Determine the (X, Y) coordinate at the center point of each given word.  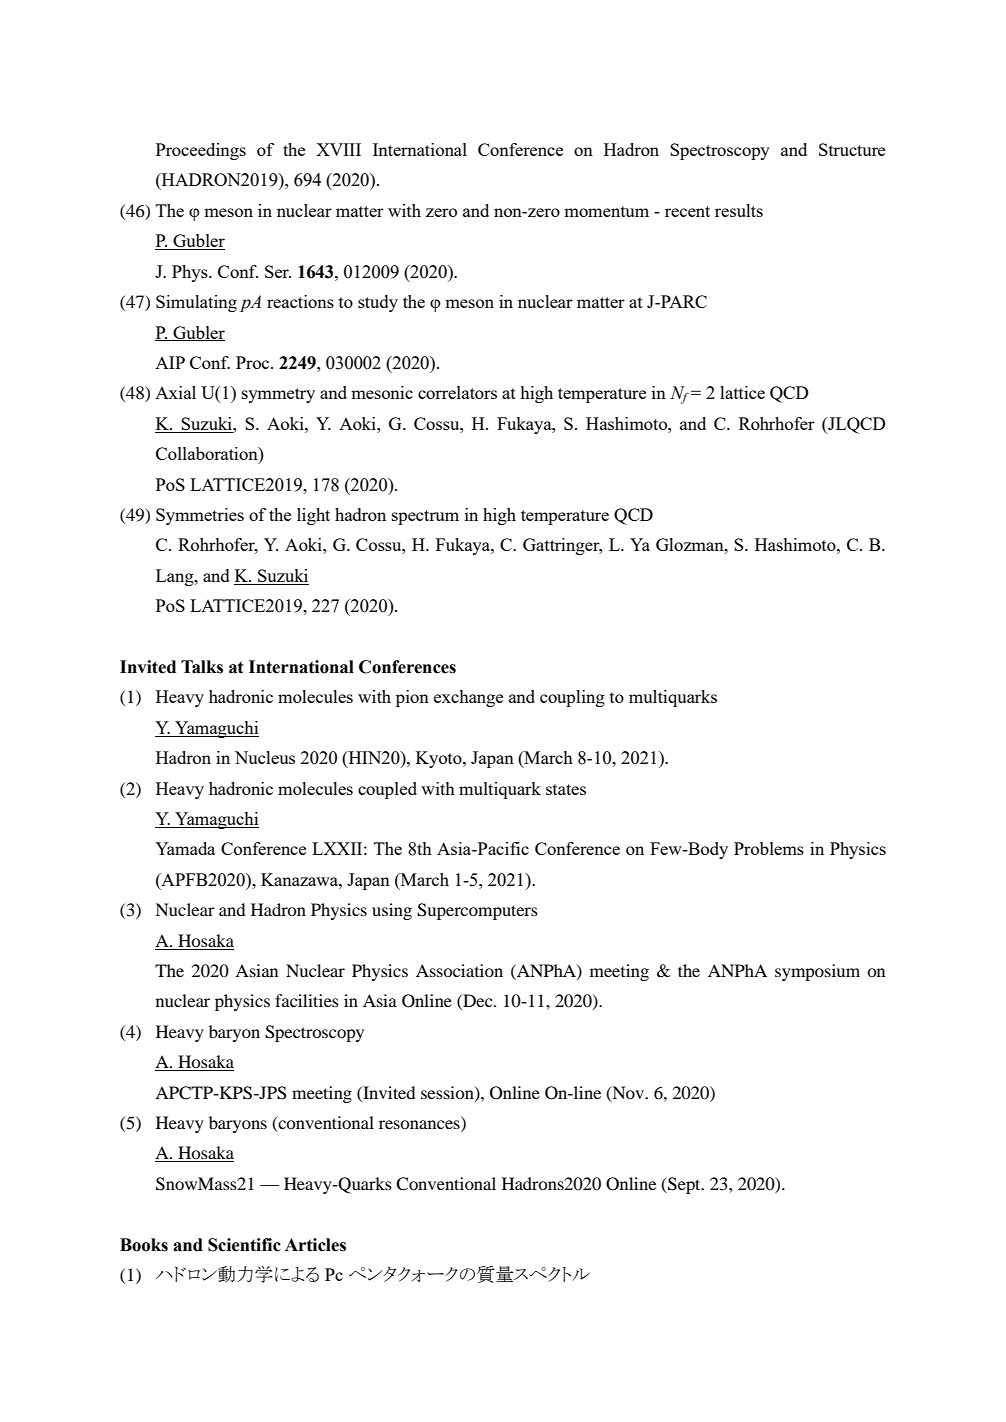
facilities (307, 1000)
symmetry (278, 395)
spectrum (425, 517)
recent (687, 211)
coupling (572, 698)
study (378, 303)
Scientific (244, 1245)
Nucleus (265, 757)
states (566, 789)
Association (459, 970)
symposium (817, 972)
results (739, 210)
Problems (769, 848)
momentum (606, 211)
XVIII (338, 149)
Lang (176, 577)
